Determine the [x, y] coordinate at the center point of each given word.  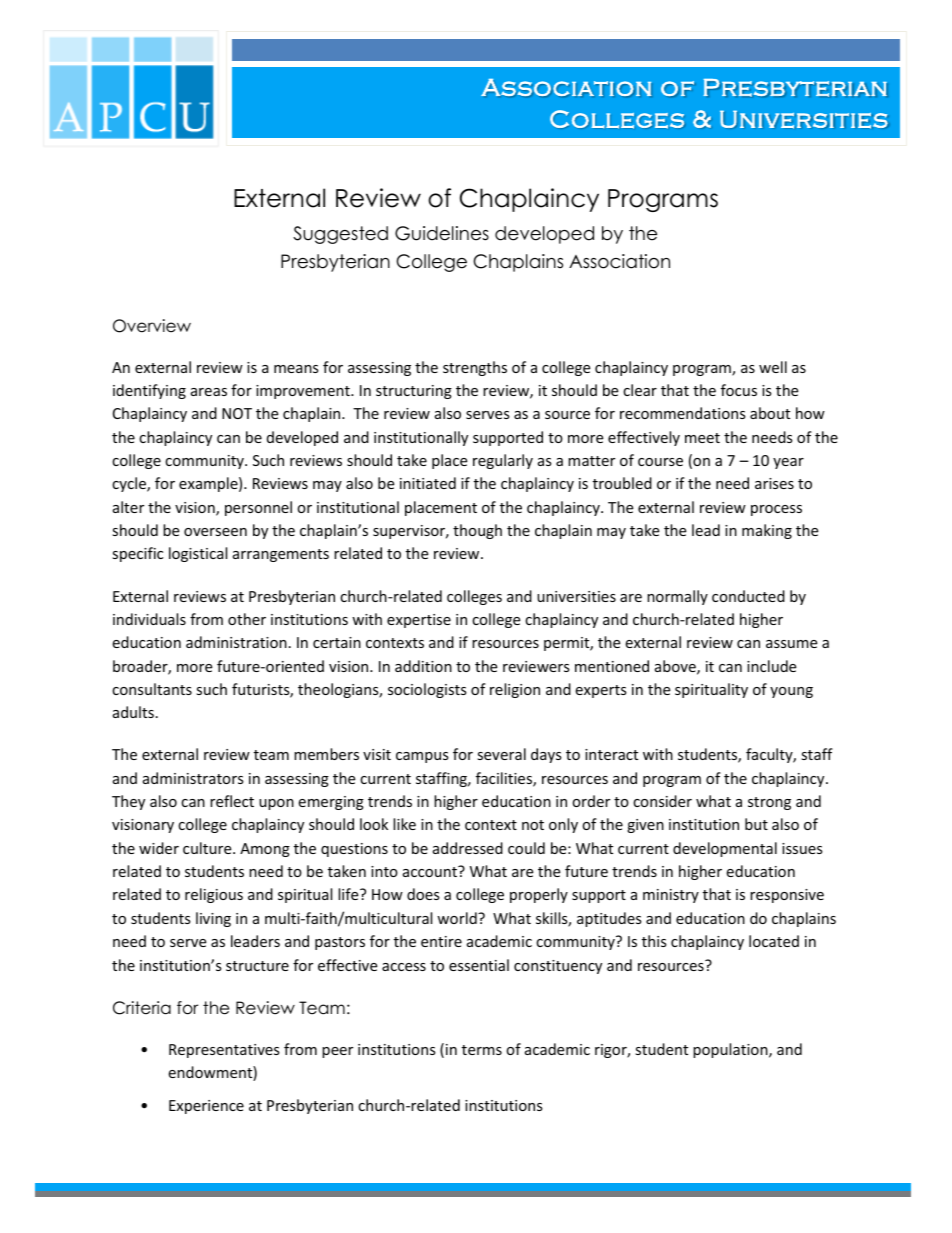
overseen [215, 532]
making [767, 531]
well [773, 367]
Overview [152, 326]
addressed [468, 848]
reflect [232, 801]
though [477, 531]
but [756, 824]
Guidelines [442, 233]
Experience [206, 1107]
